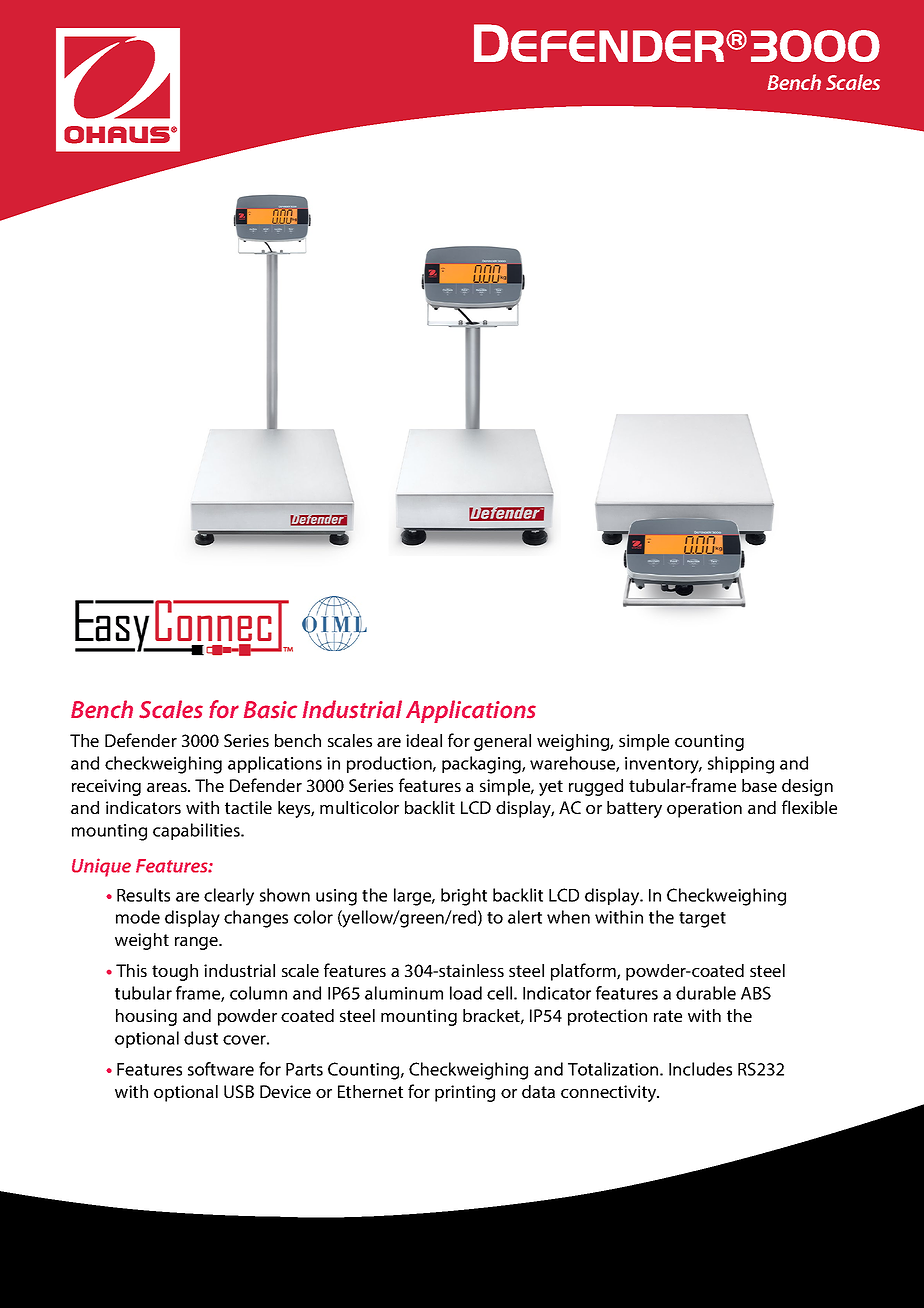  I want to click on bright, so click(464, 897).
